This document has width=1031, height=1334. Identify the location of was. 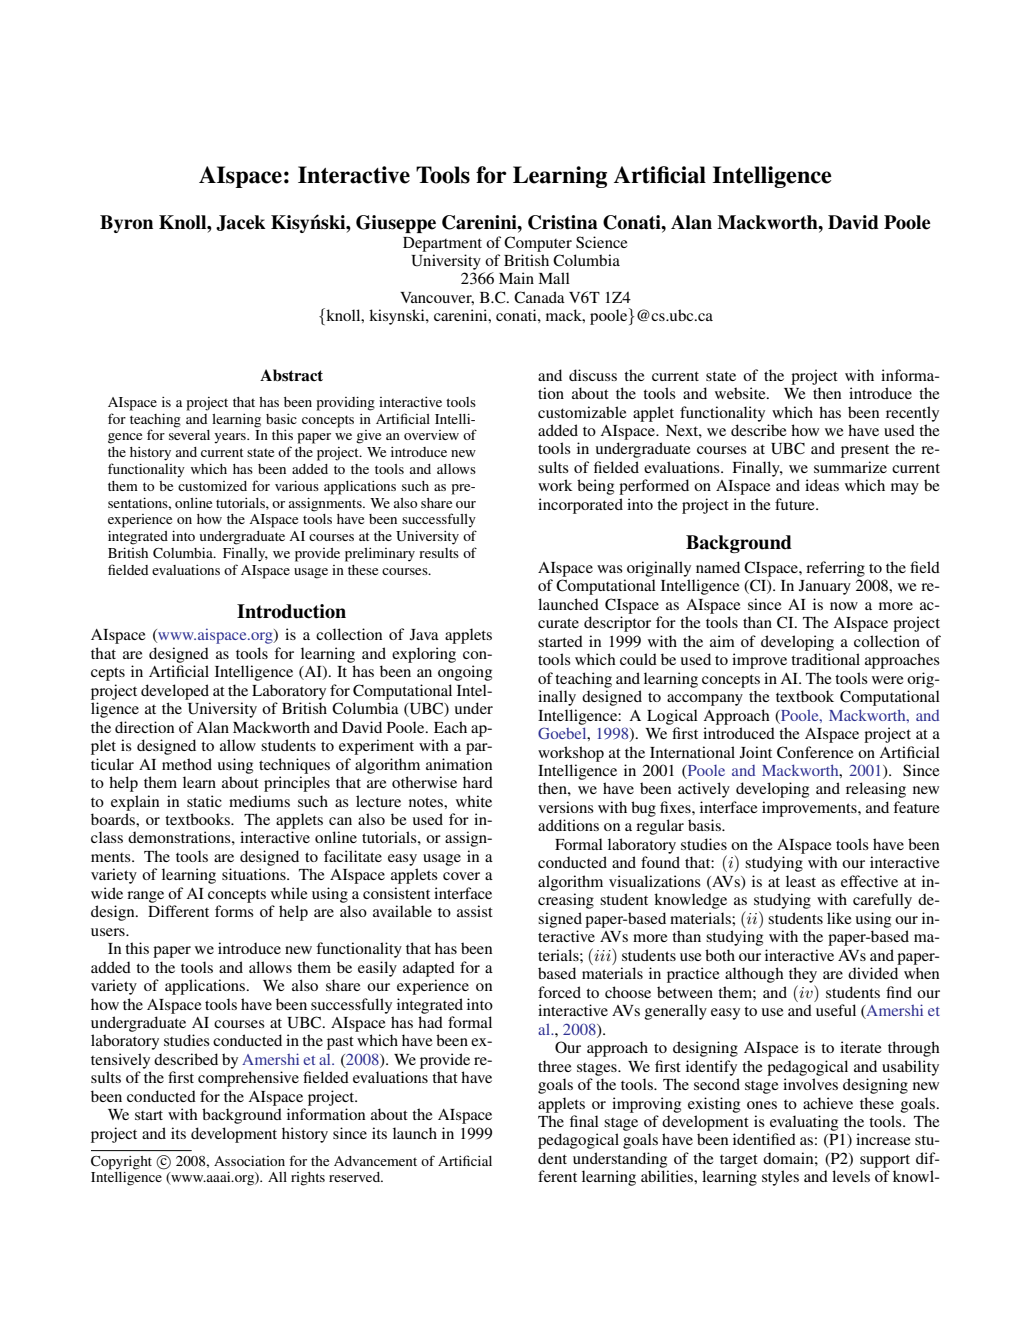
(610, 569).
